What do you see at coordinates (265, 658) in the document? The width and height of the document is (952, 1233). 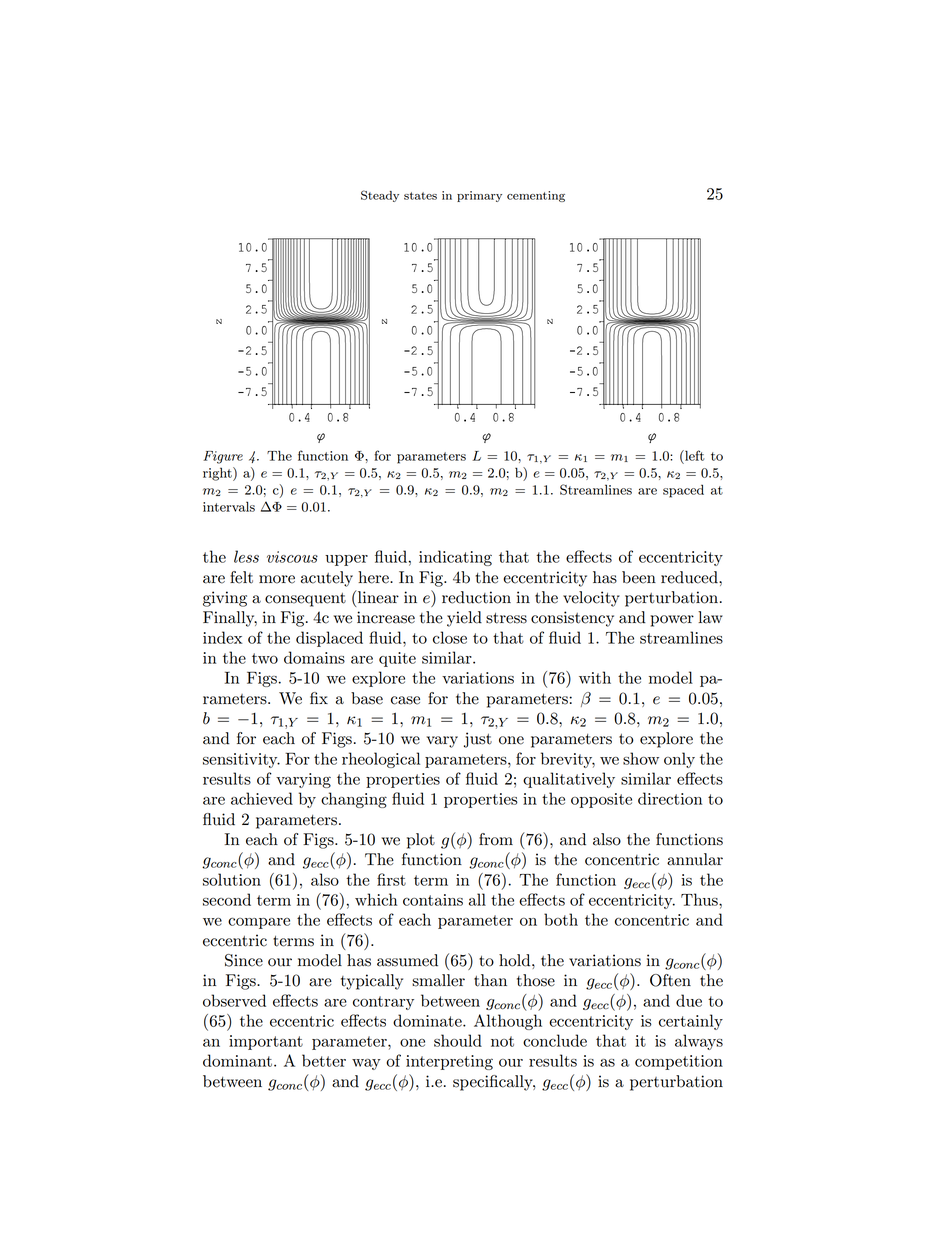 I see `two` at bounding box center [265, 658].
